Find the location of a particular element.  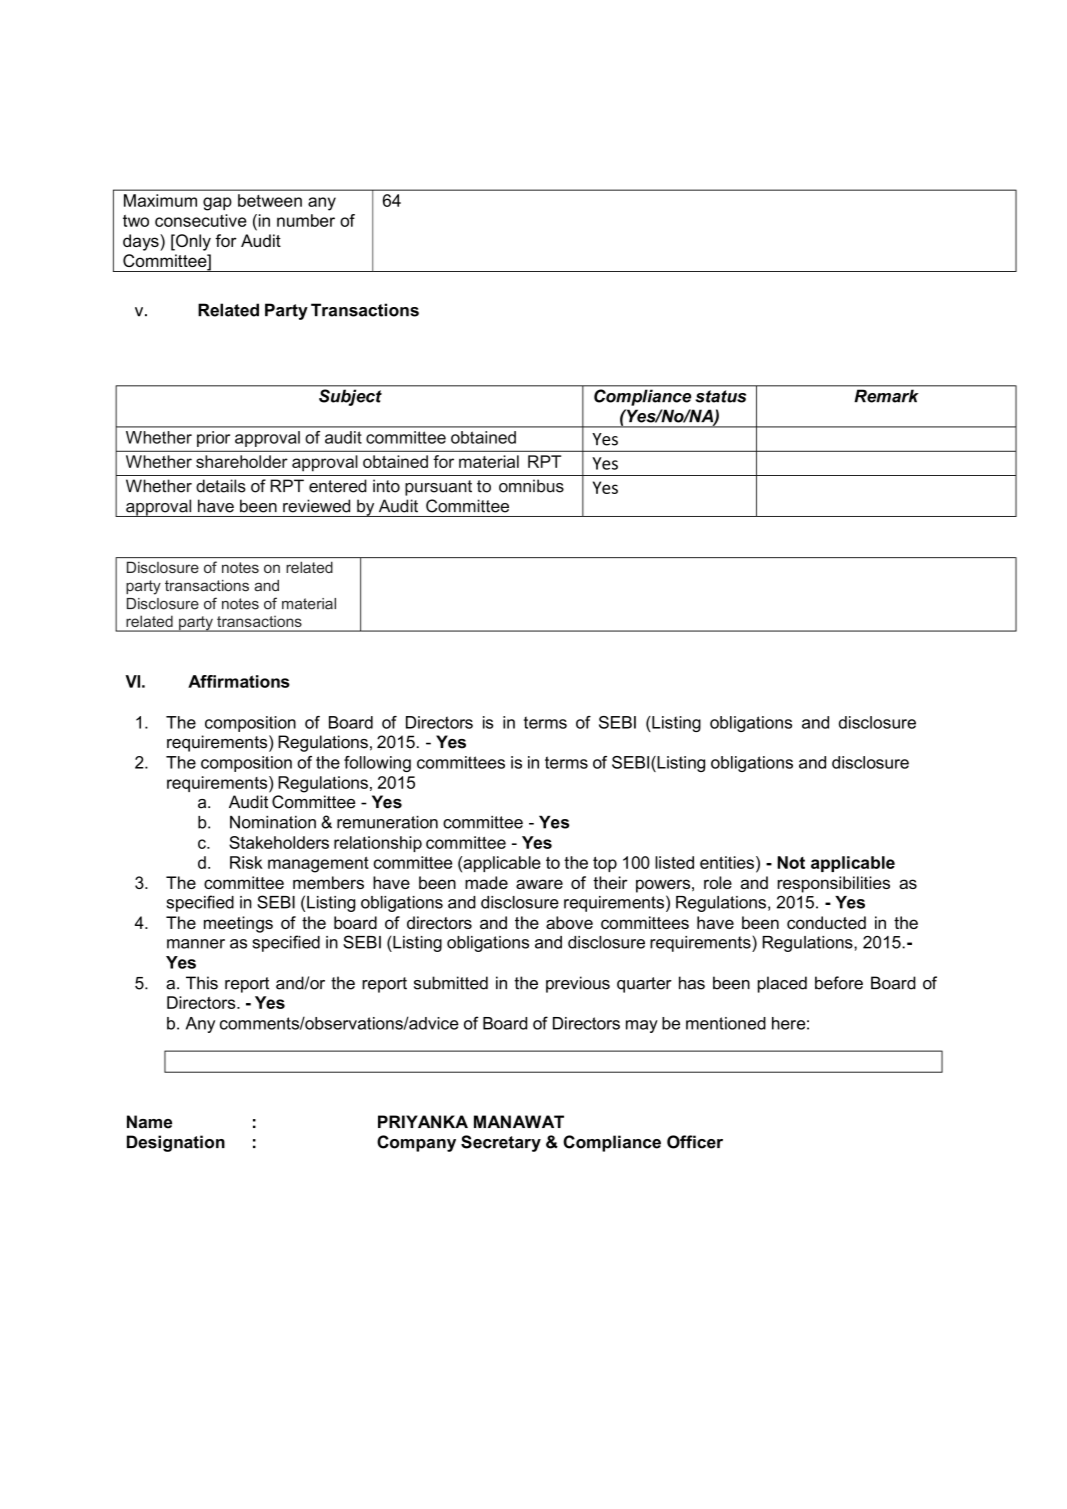

Remark is located at coordinates (886, 396).
